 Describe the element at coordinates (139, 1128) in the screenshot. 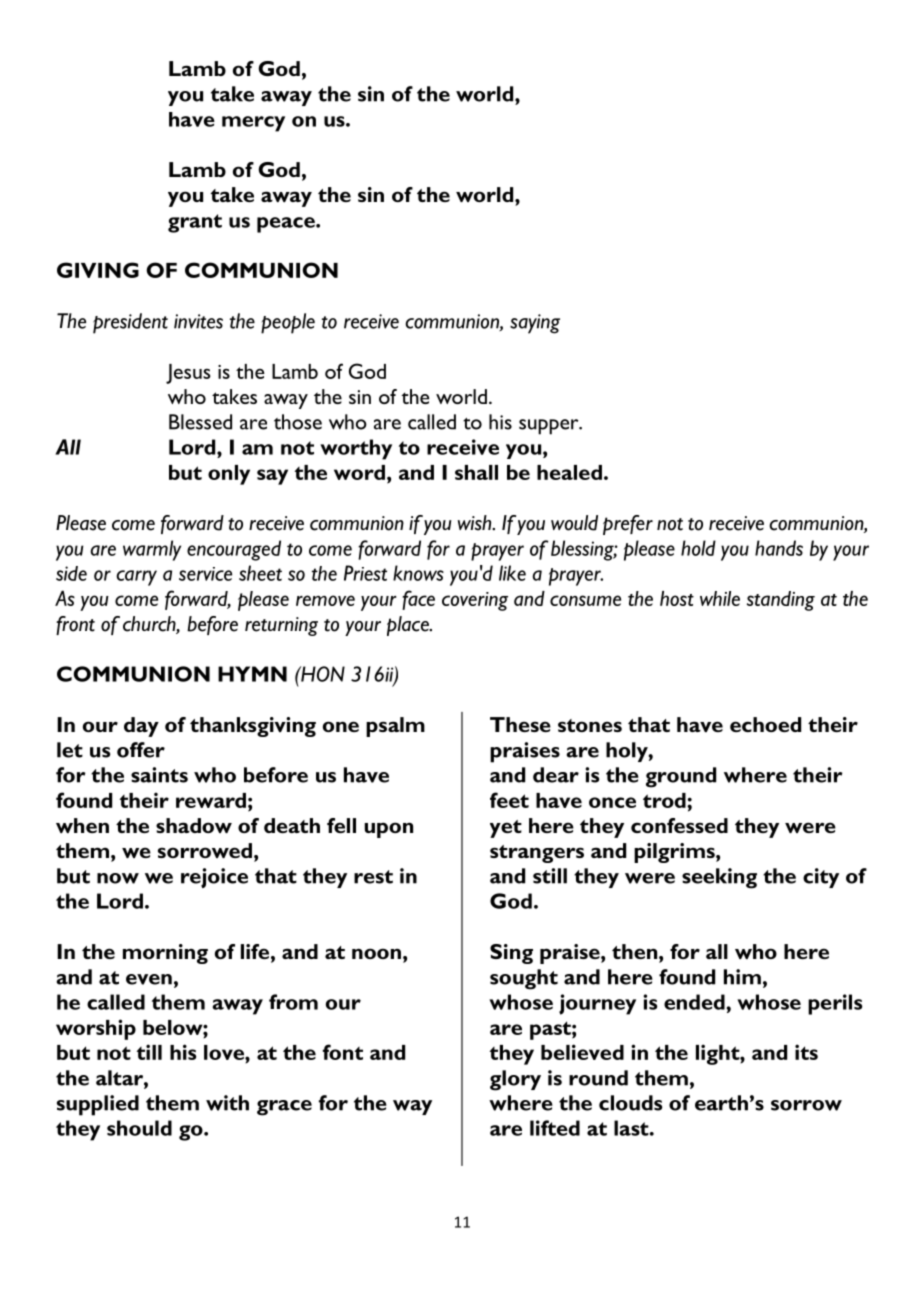

I see `should` at that location.
